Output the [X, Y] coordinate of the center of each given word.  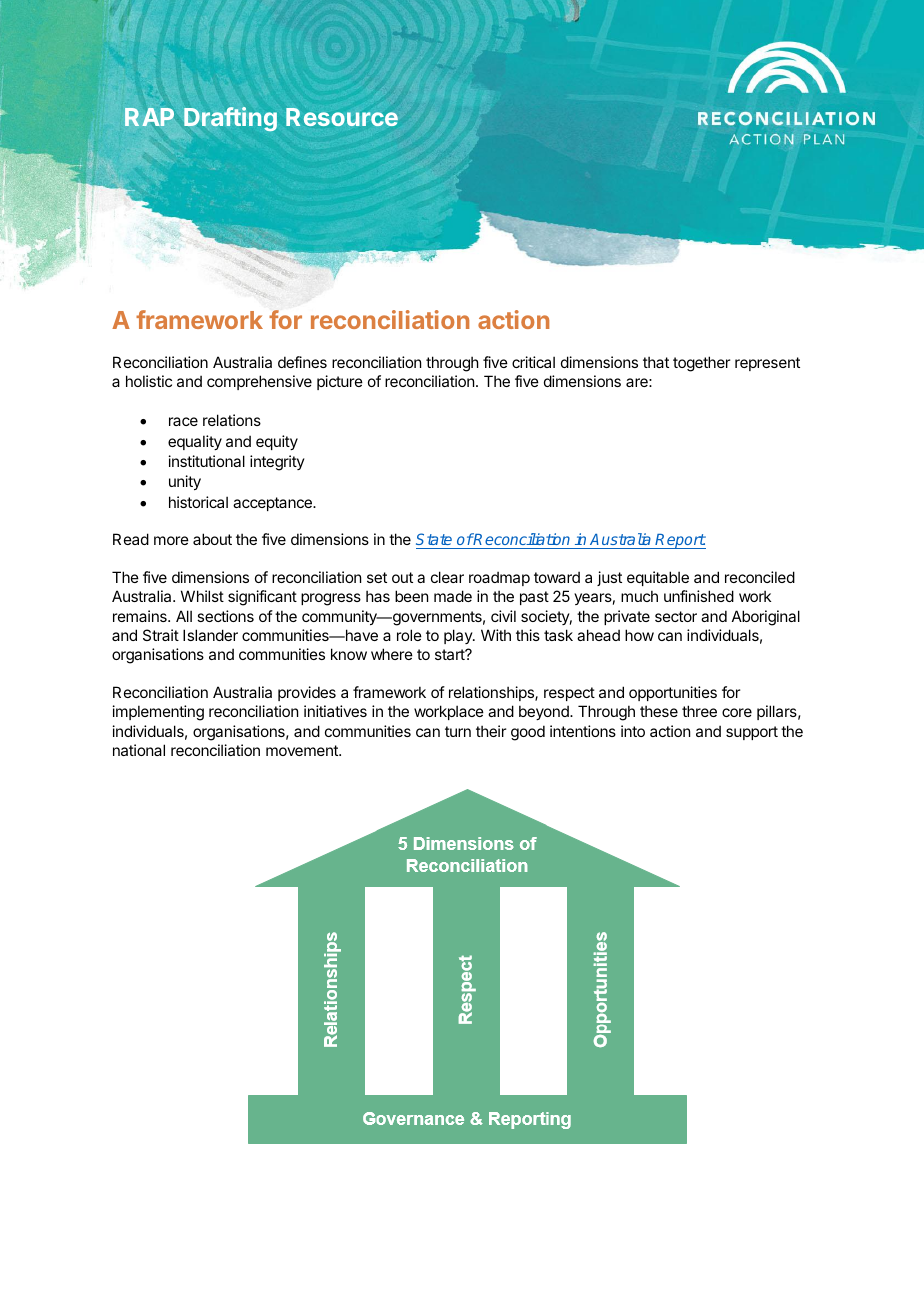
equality [195, 442]
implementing [158, 713]
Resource [342, 117]
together [701, 364]
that [656, 362]
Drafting [230, 119]
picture [340, 382]
